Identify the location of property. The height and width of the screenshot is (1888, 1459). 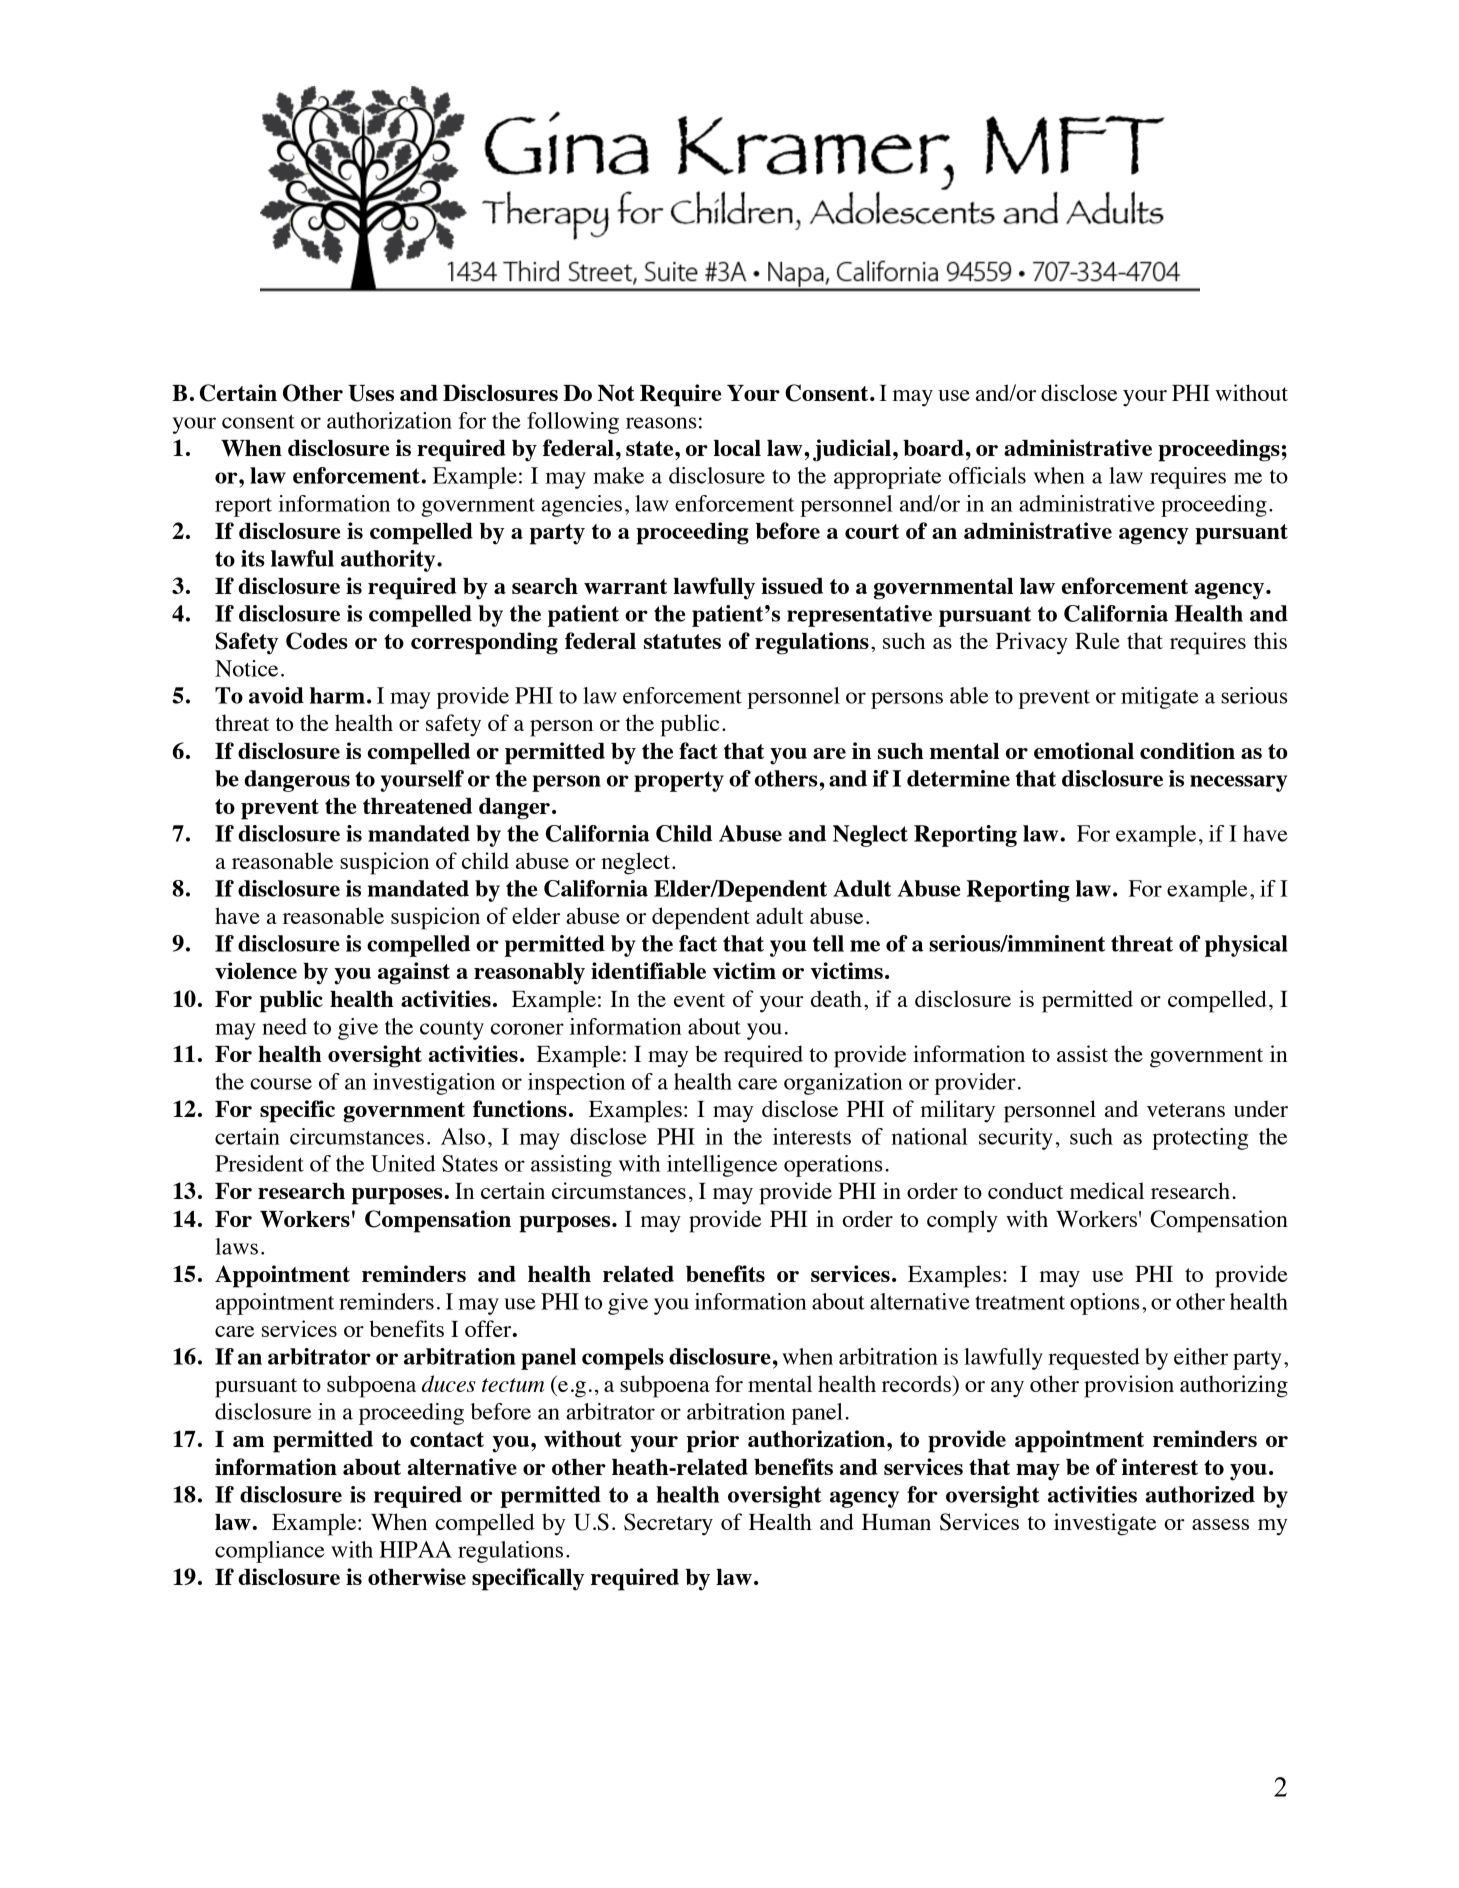
(679, 781).
